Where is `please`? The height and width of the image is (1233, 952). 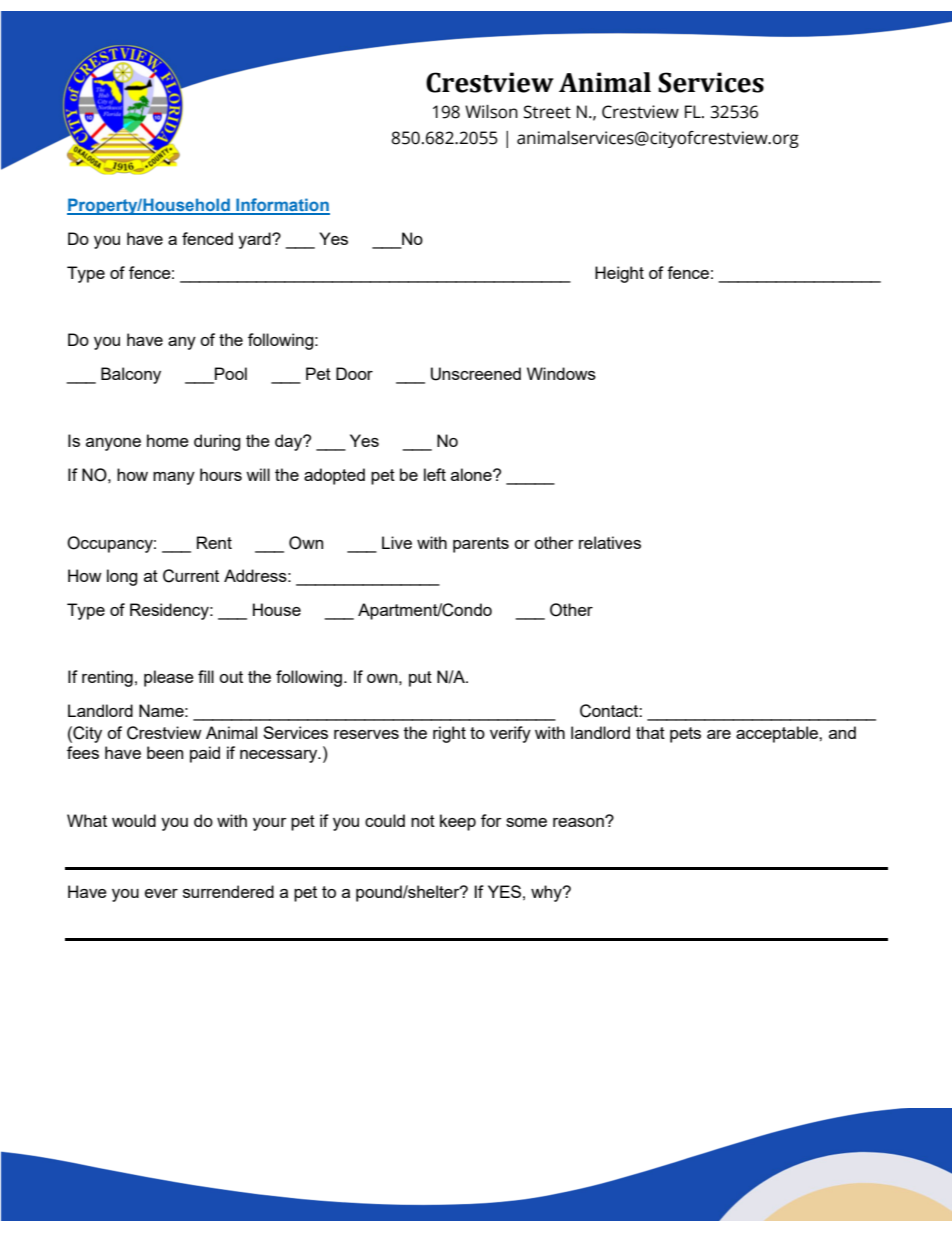 please is located at coordinates (169, 678).
